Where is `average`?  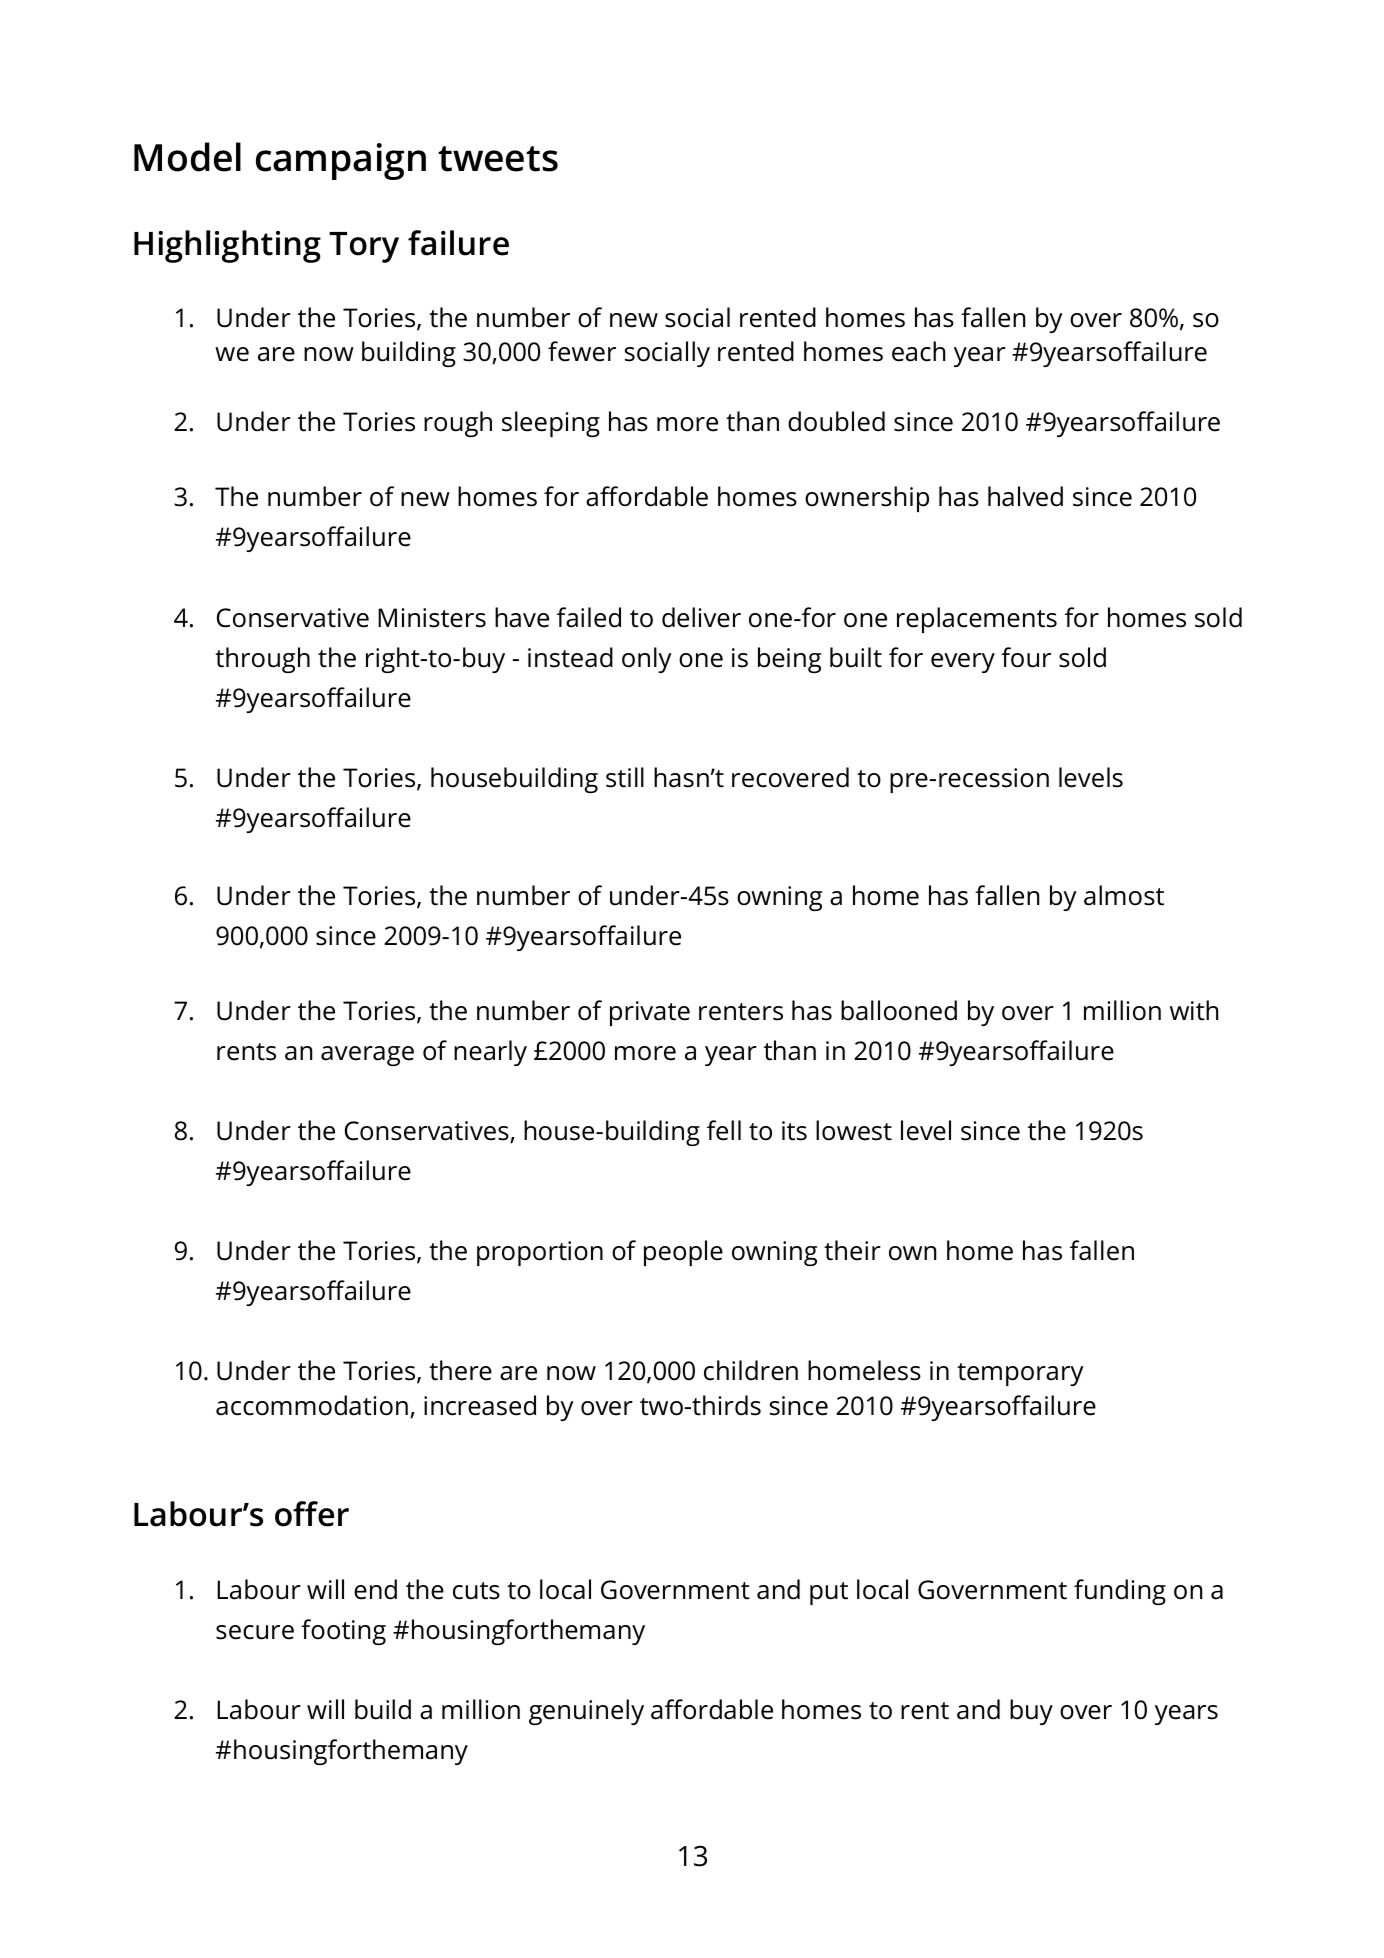
average is located at coordinates (367, 1056).
